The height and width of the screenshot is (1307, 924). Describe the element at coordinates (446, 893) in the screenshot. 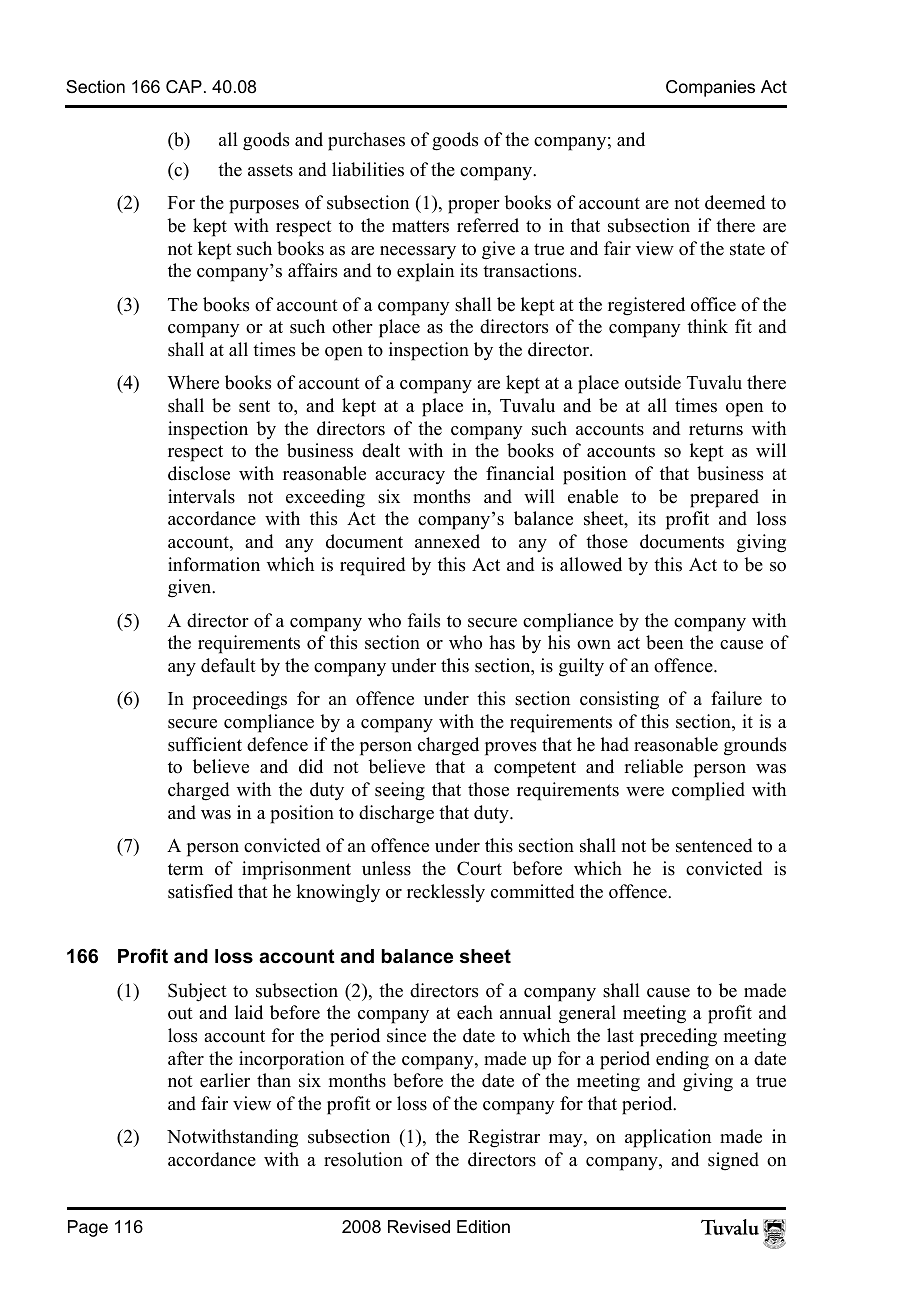

I see `recklessly` at that location.
